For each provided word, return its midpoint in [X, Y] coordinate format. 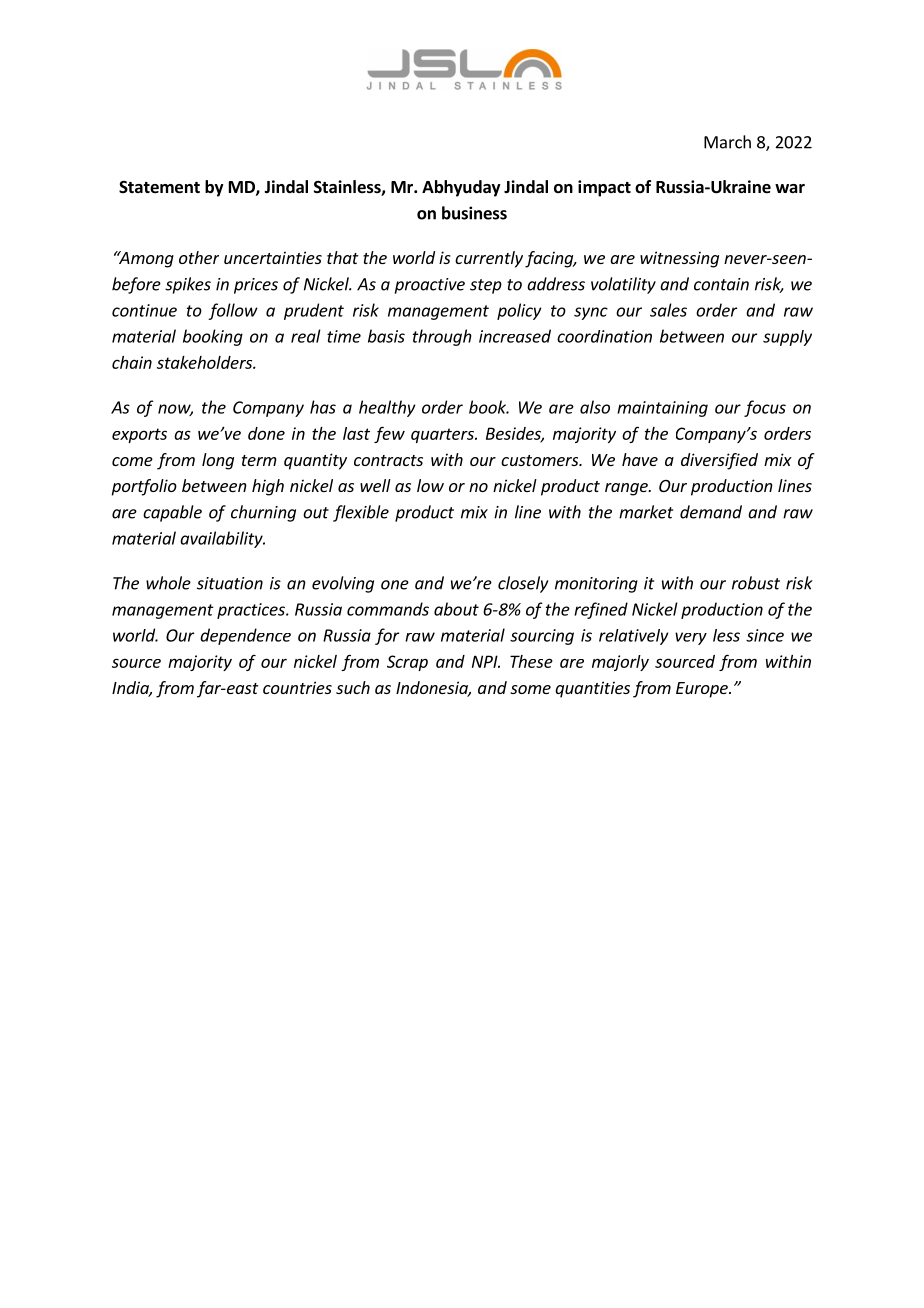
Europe [703, 690]
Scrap [407, 663]
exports [139, 435]
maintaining [662, 409]
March [727, 142]
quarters [443, 435]
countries [297, 687]
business [474, 213]
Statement [159, 187]
